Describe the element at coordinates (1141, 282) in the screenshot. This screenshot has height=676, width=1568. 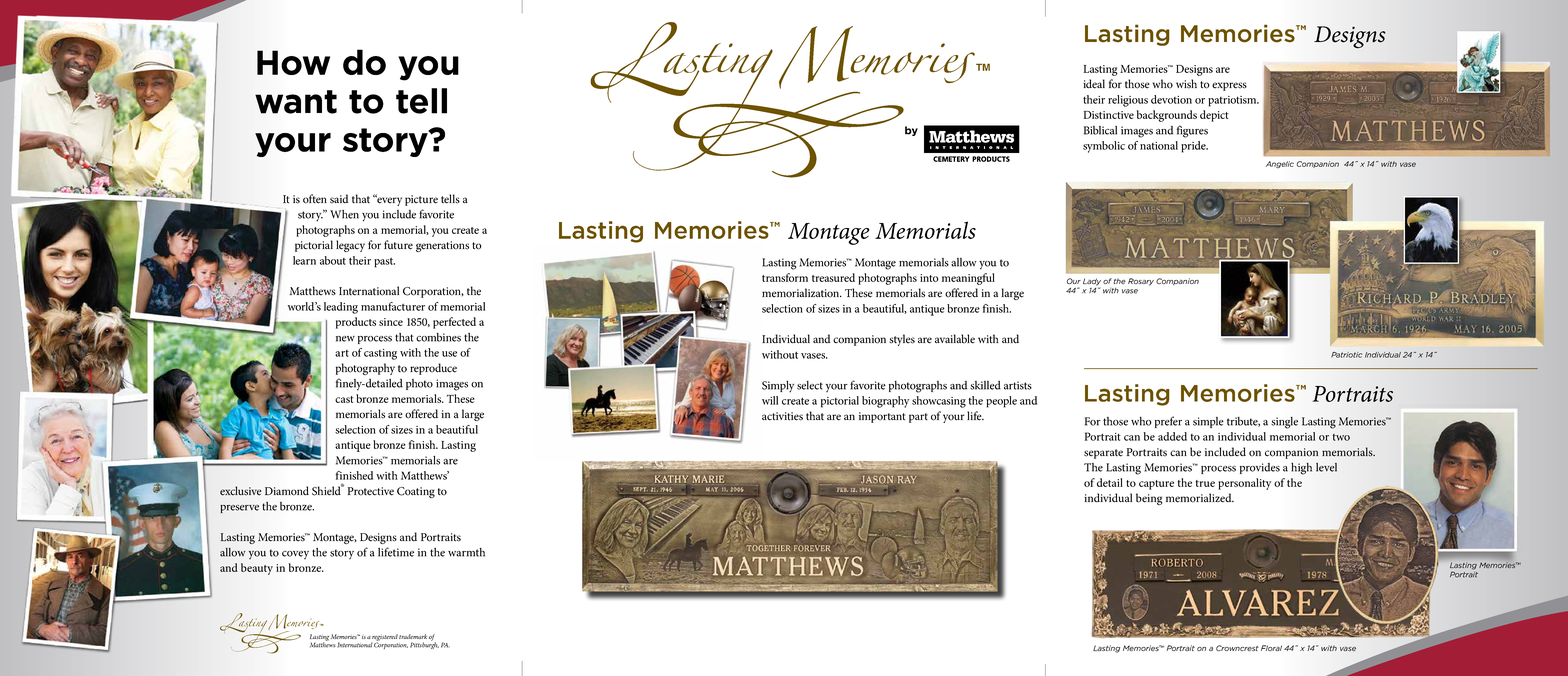
I see `Rosary` at that location.
